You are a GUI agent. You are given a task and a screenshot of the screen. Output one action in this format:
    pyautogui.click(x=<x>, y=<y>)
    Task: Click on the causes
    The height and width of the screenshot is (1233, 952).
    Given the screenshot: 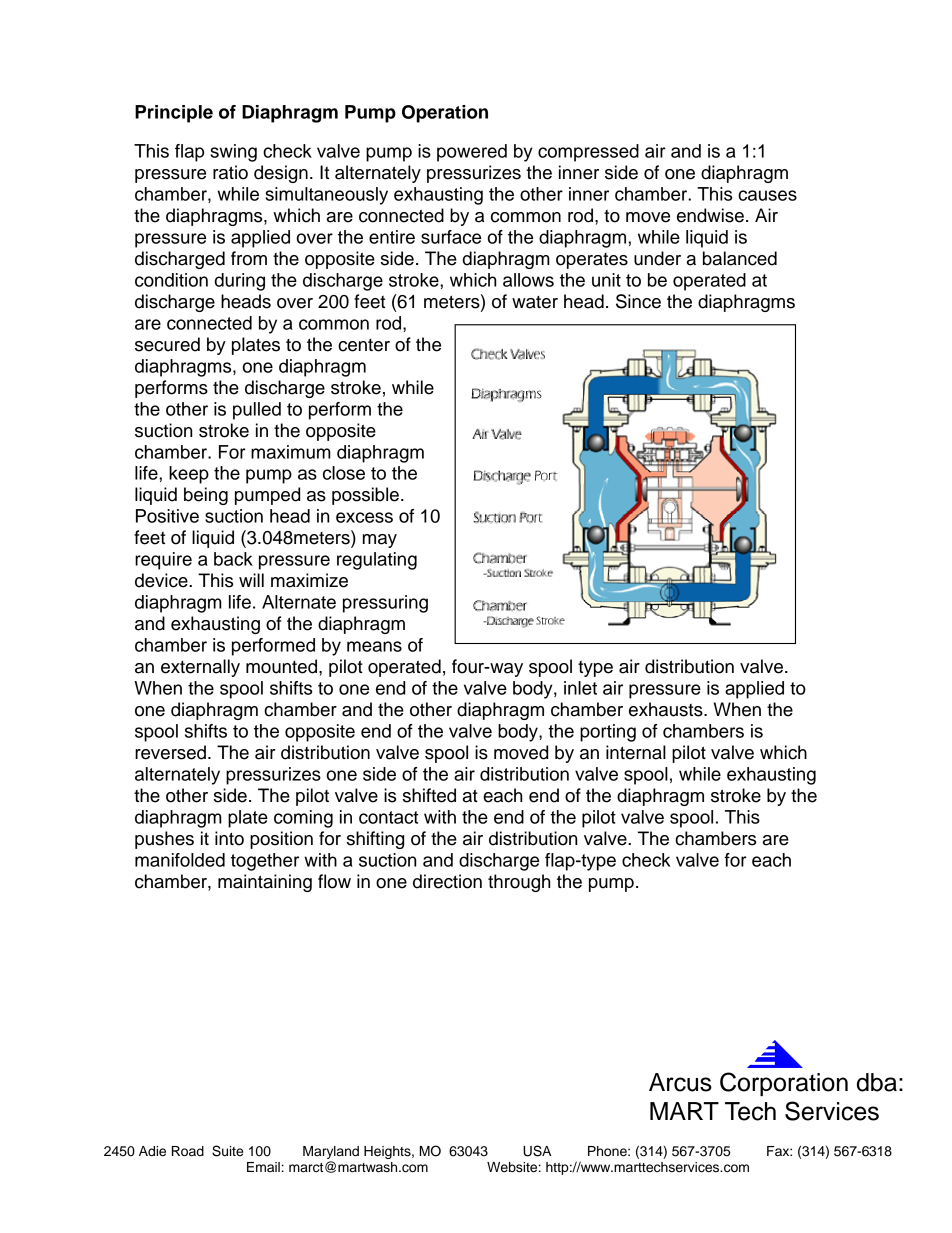 What is the action you would take?
    pyautogui.click(x=767, y=195)
